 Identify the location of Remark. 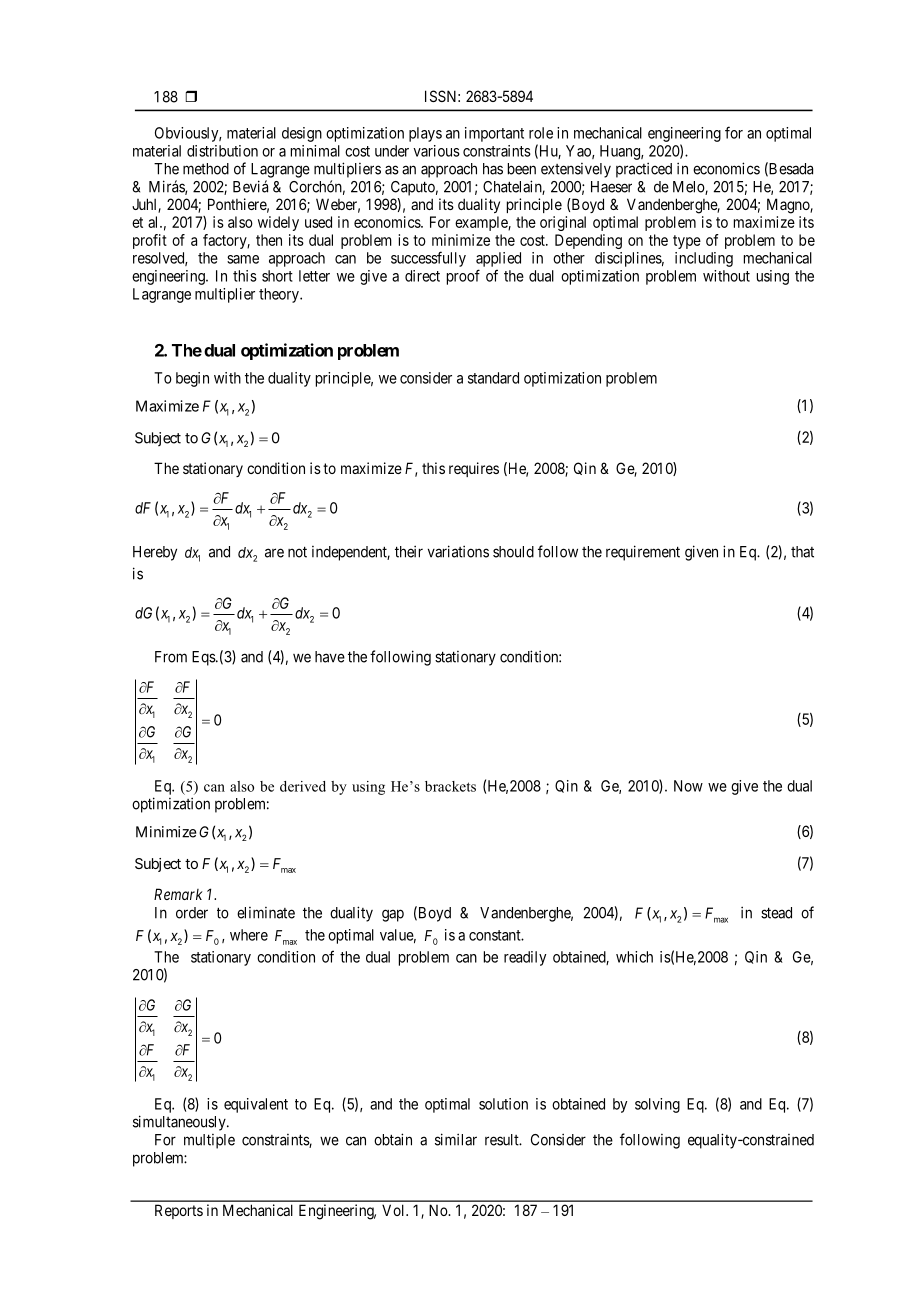
(178, 894).
